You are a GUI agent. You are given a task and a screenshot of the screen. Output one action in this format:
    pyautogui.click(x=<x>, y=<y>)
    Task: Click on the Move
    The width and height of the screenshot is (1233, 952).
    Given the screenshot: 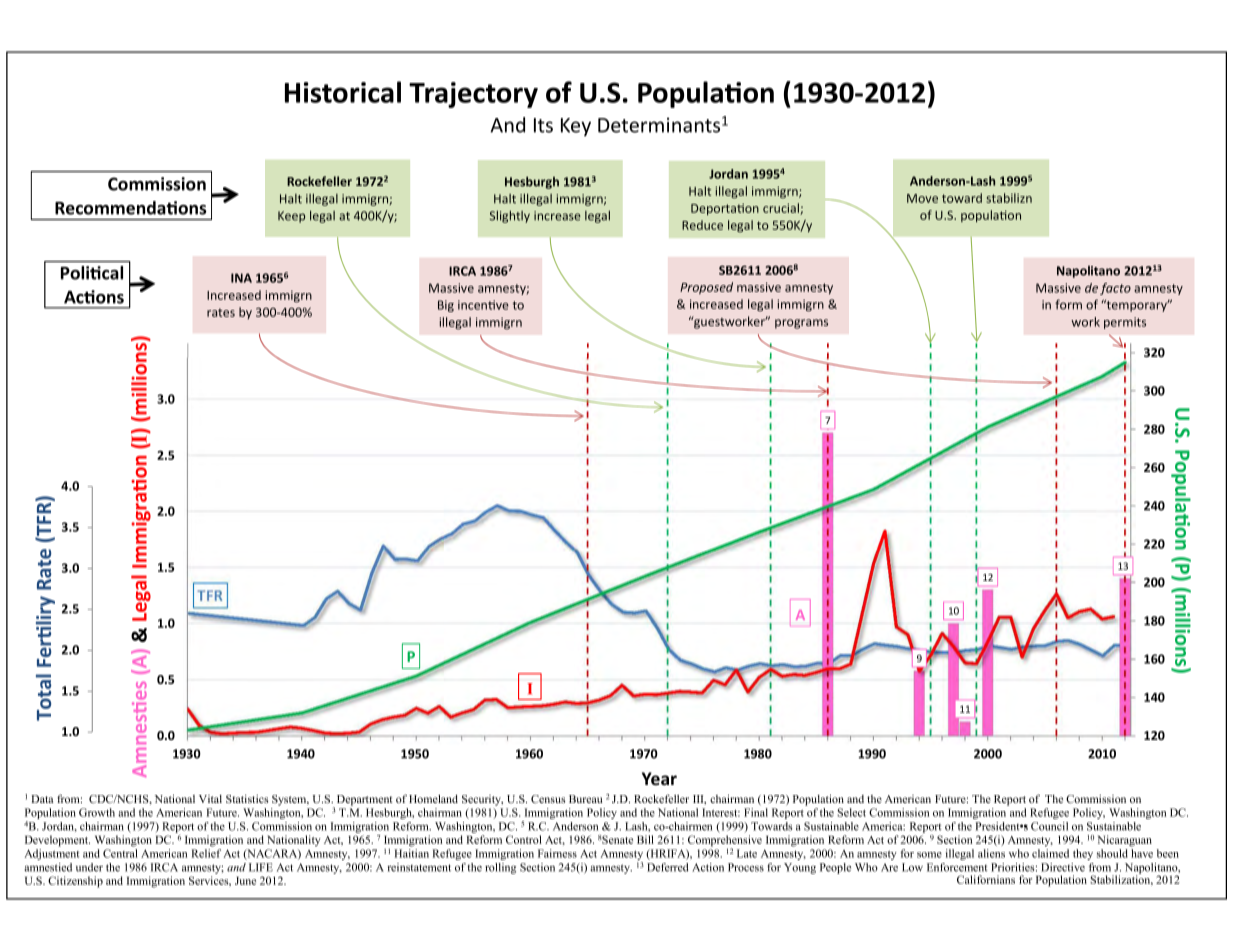 What is the action you would take?
    pyautogui.click(x=922, y=198)
